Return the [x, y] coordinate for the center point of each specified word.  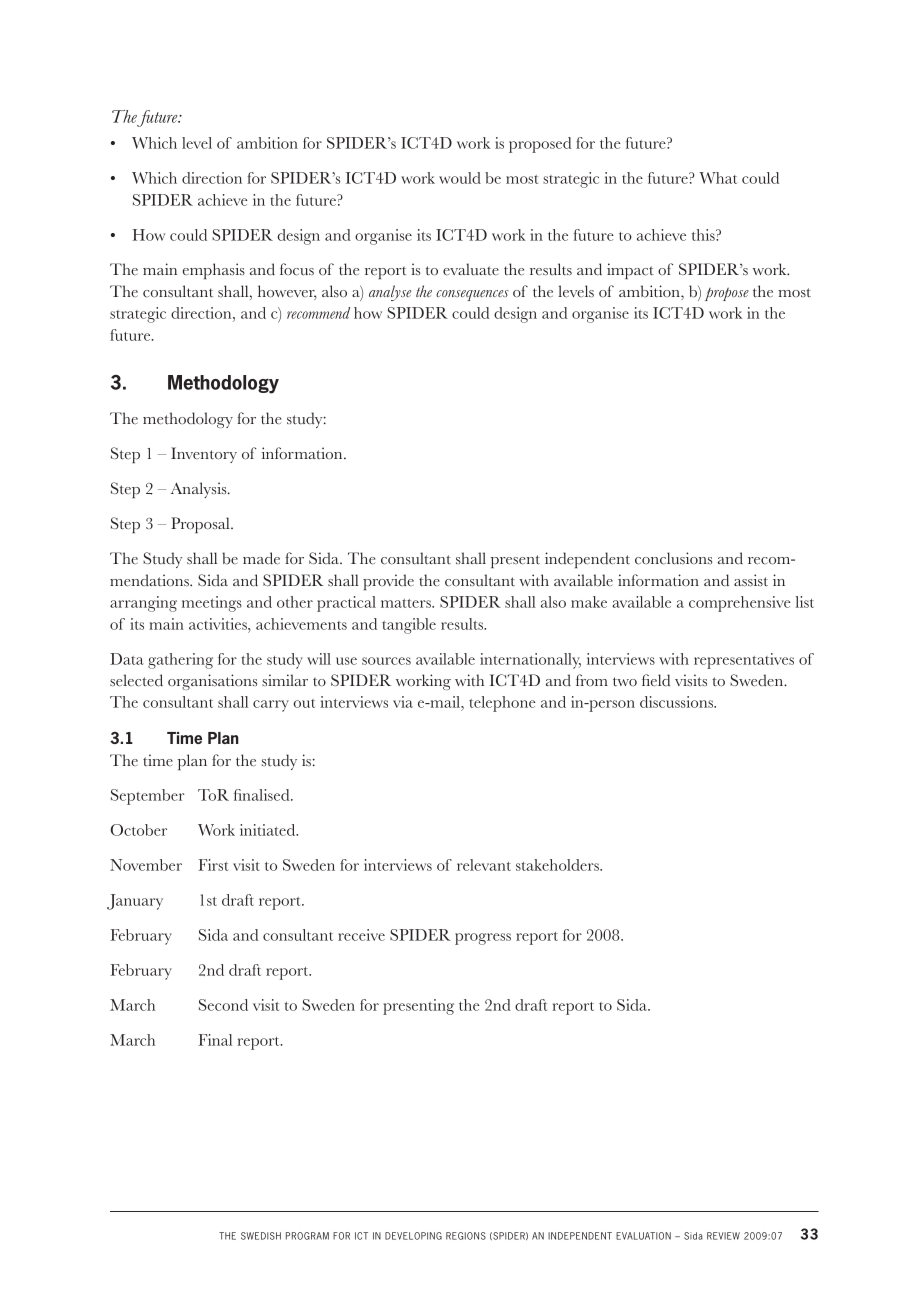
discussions [677, 702]
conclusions [673, 558]
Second [223, 1005]
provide [388, 582]
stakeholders [558, 865]
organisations [212, 682]
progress [483, 939]
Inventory [204, 455]
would [460, 178]
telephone [502, 704]
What [718, 178]
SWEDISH [261, 1236]
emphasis [214, 271]
